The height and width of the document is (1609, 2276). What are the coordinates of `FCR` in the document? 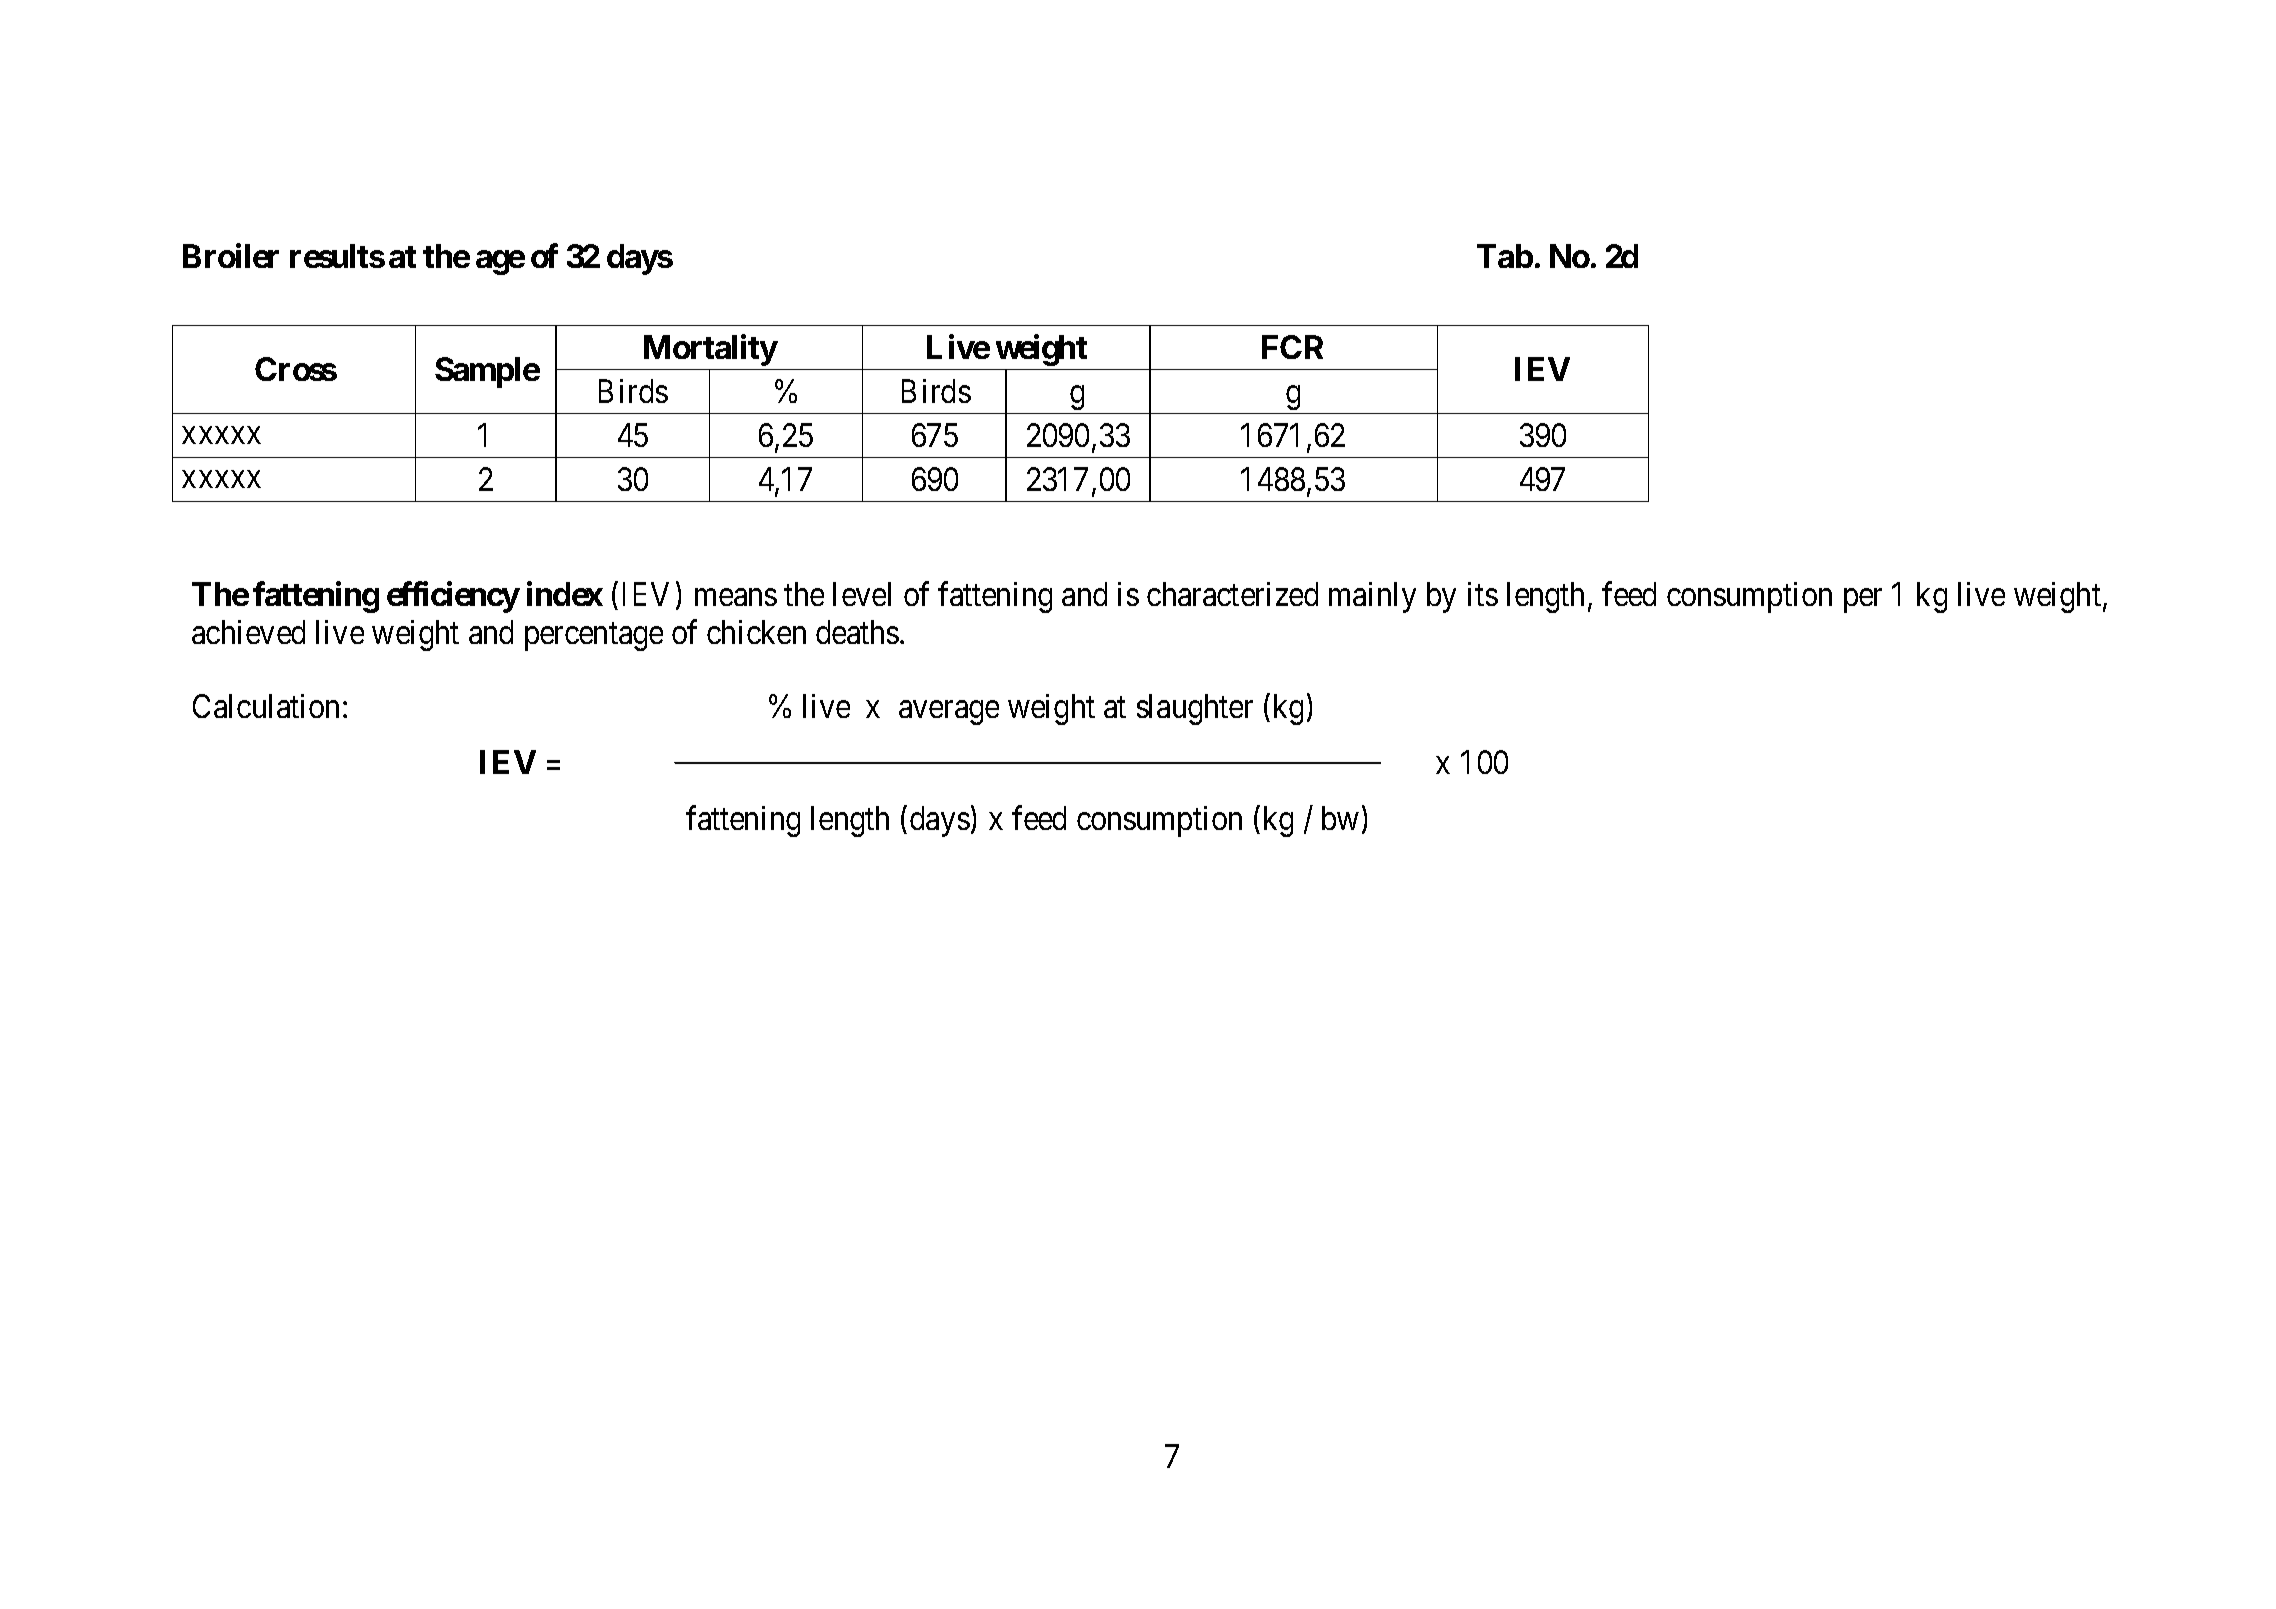 It's located at (1292, 347).
